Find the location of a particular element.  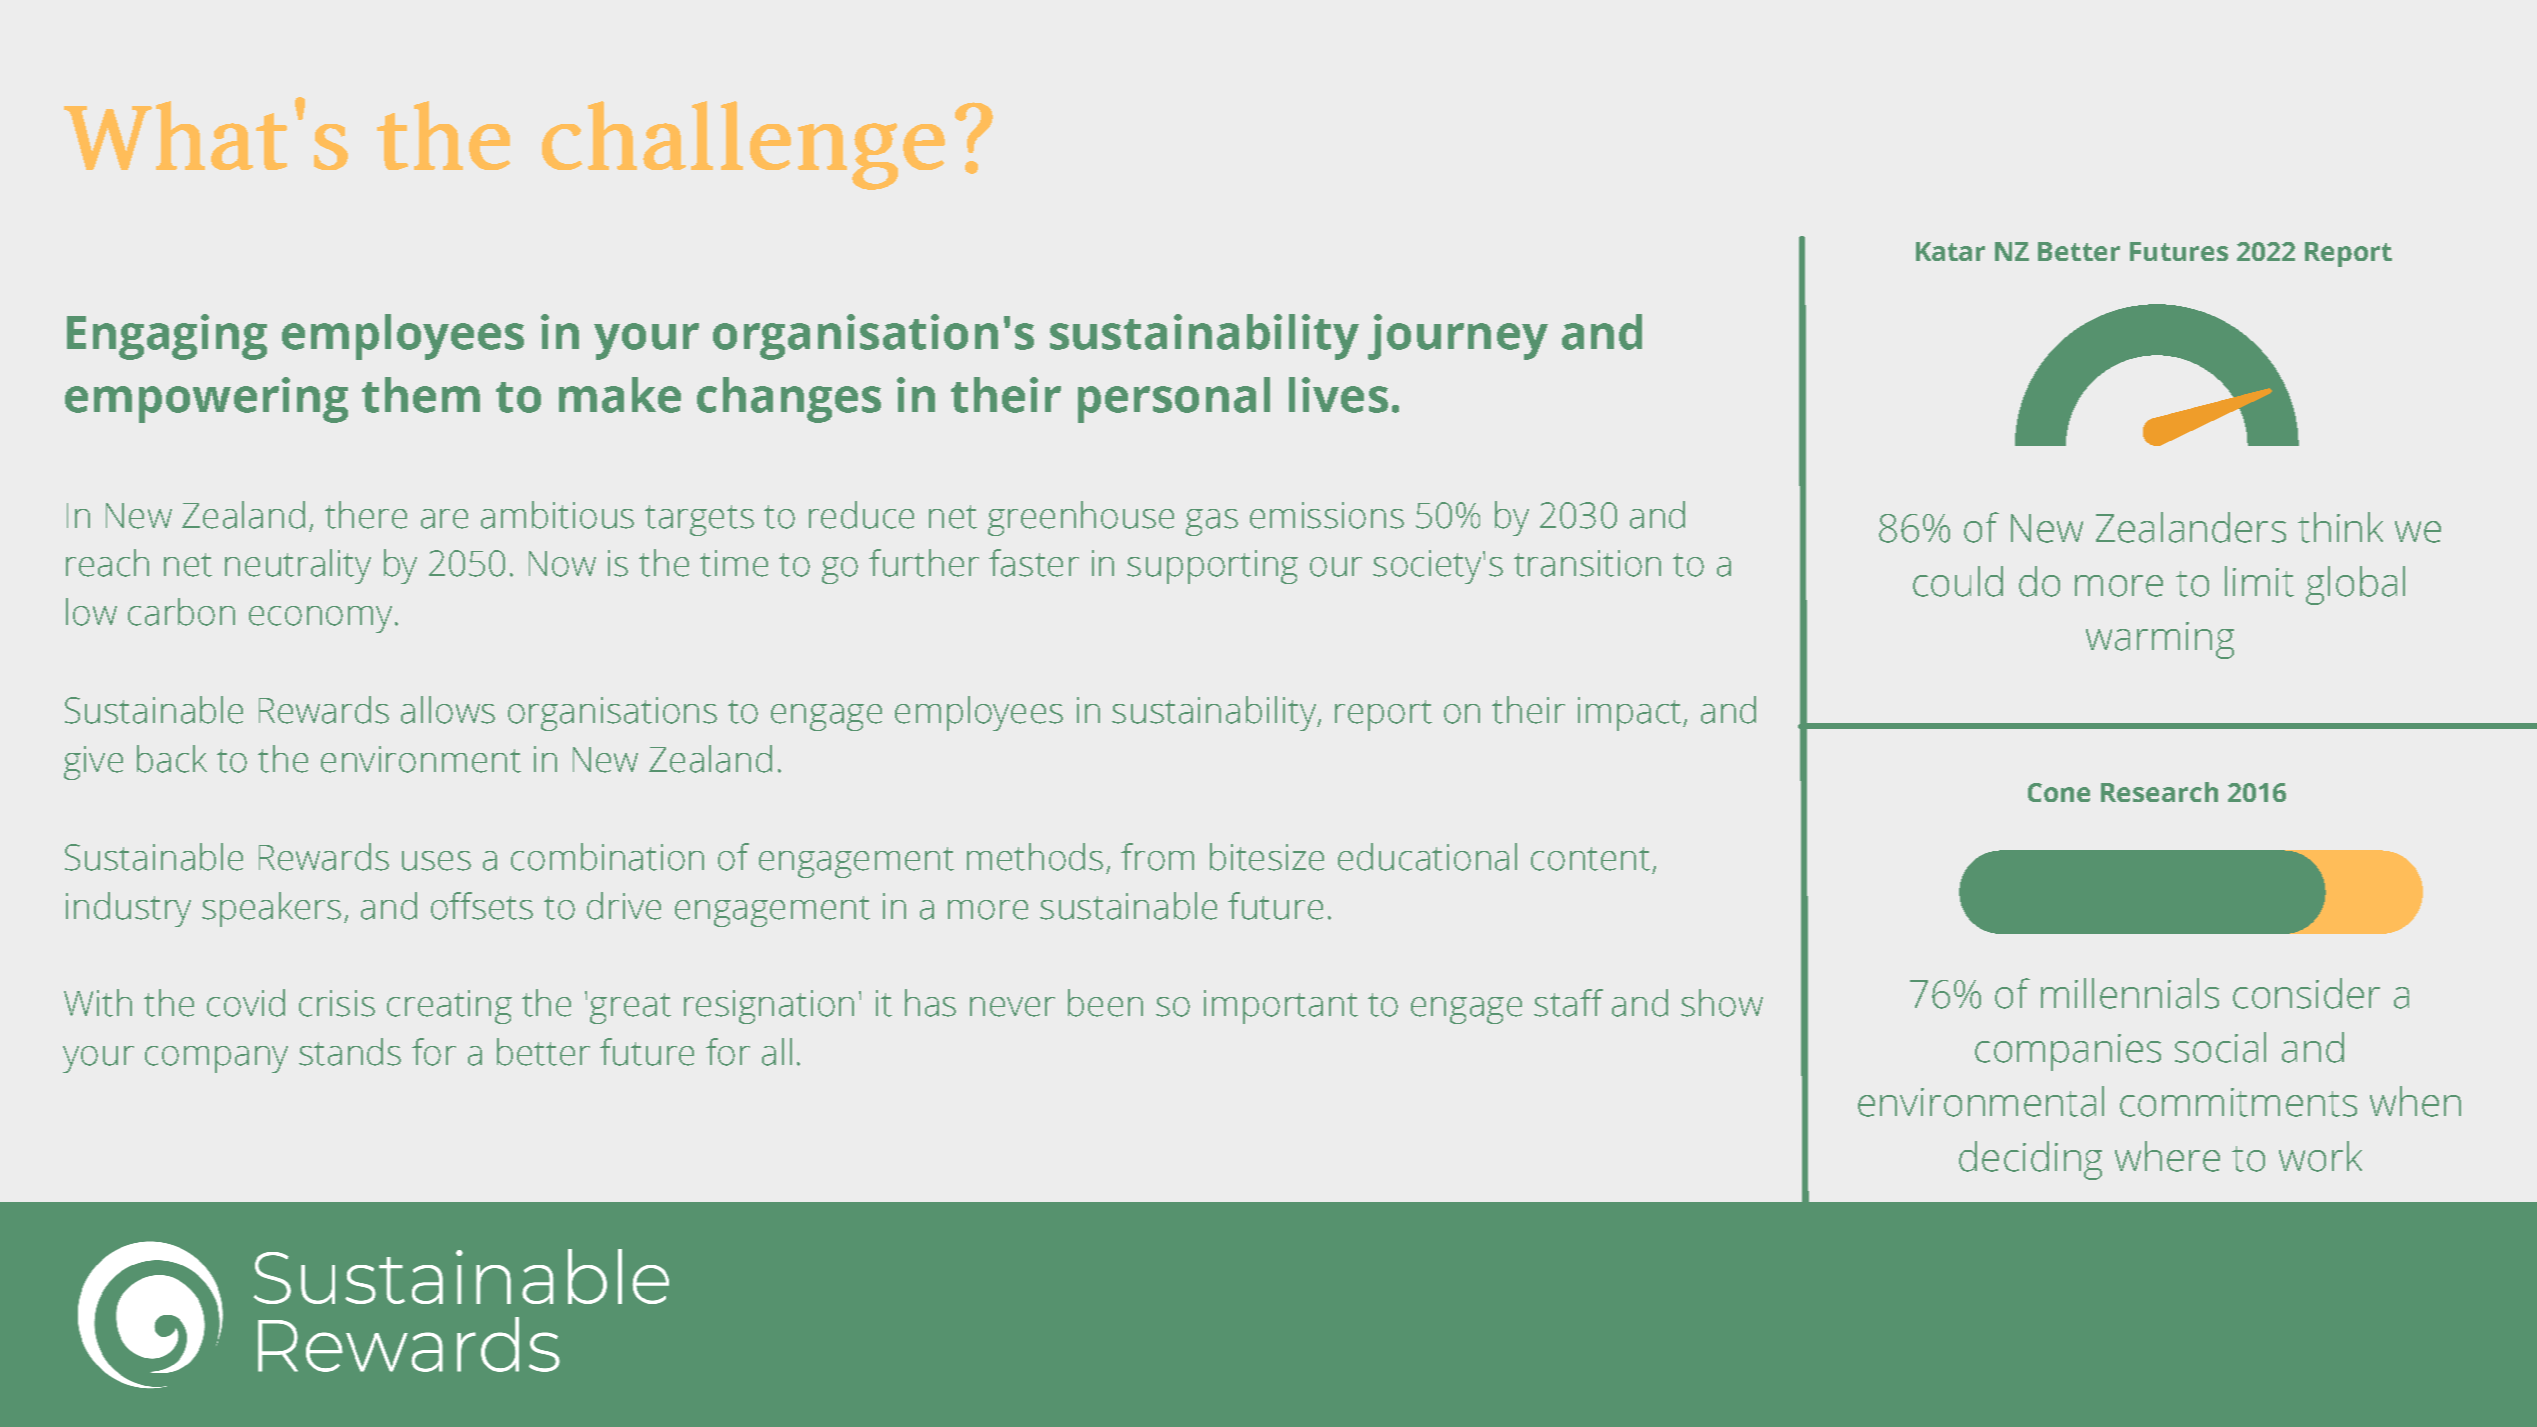

there is located at coordinates (366, 515).
